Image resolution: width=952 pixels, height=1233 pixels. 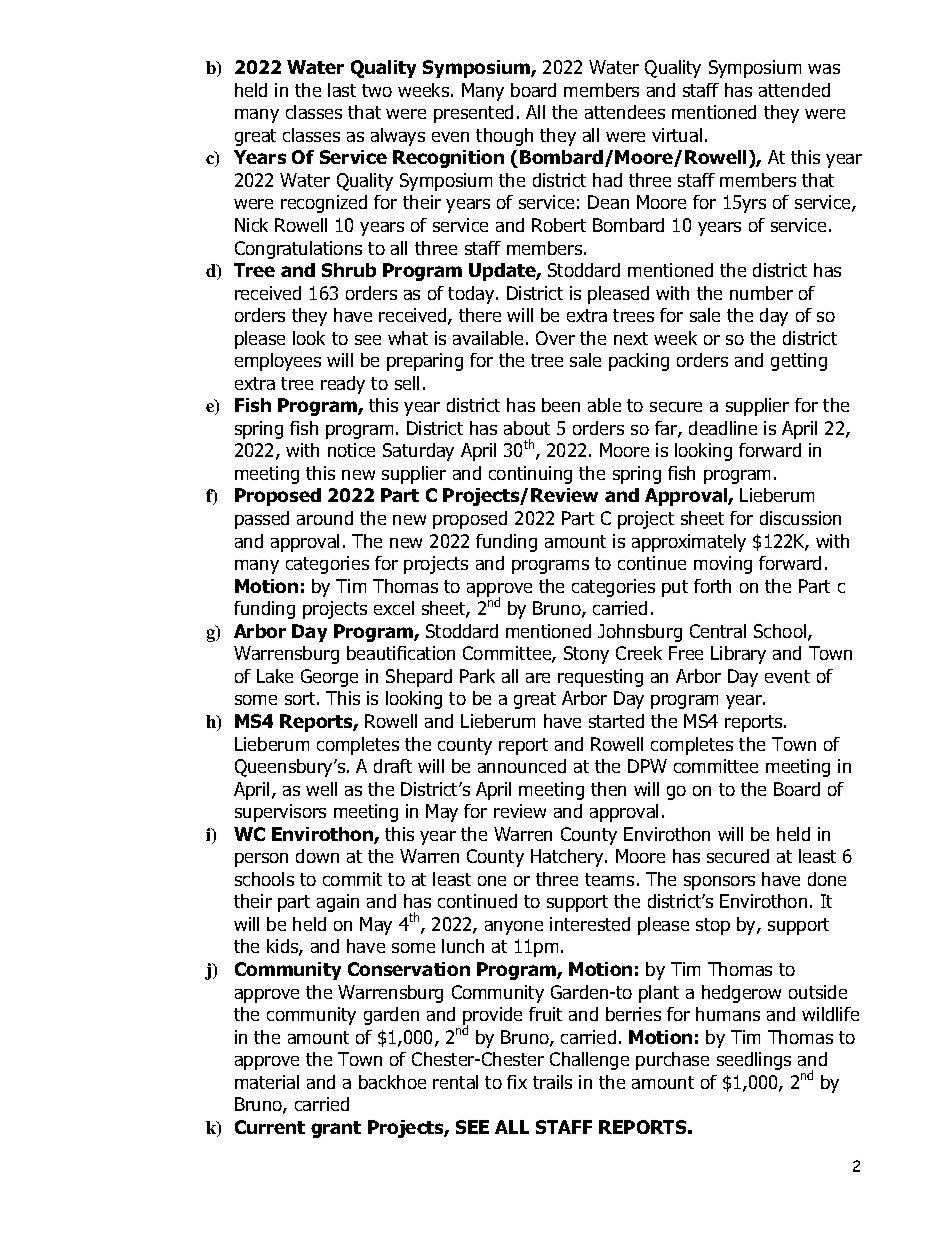 What do you see at coordinates (504, 137) in the screenshot?
I see `though` at bounding box center [504, 137].
